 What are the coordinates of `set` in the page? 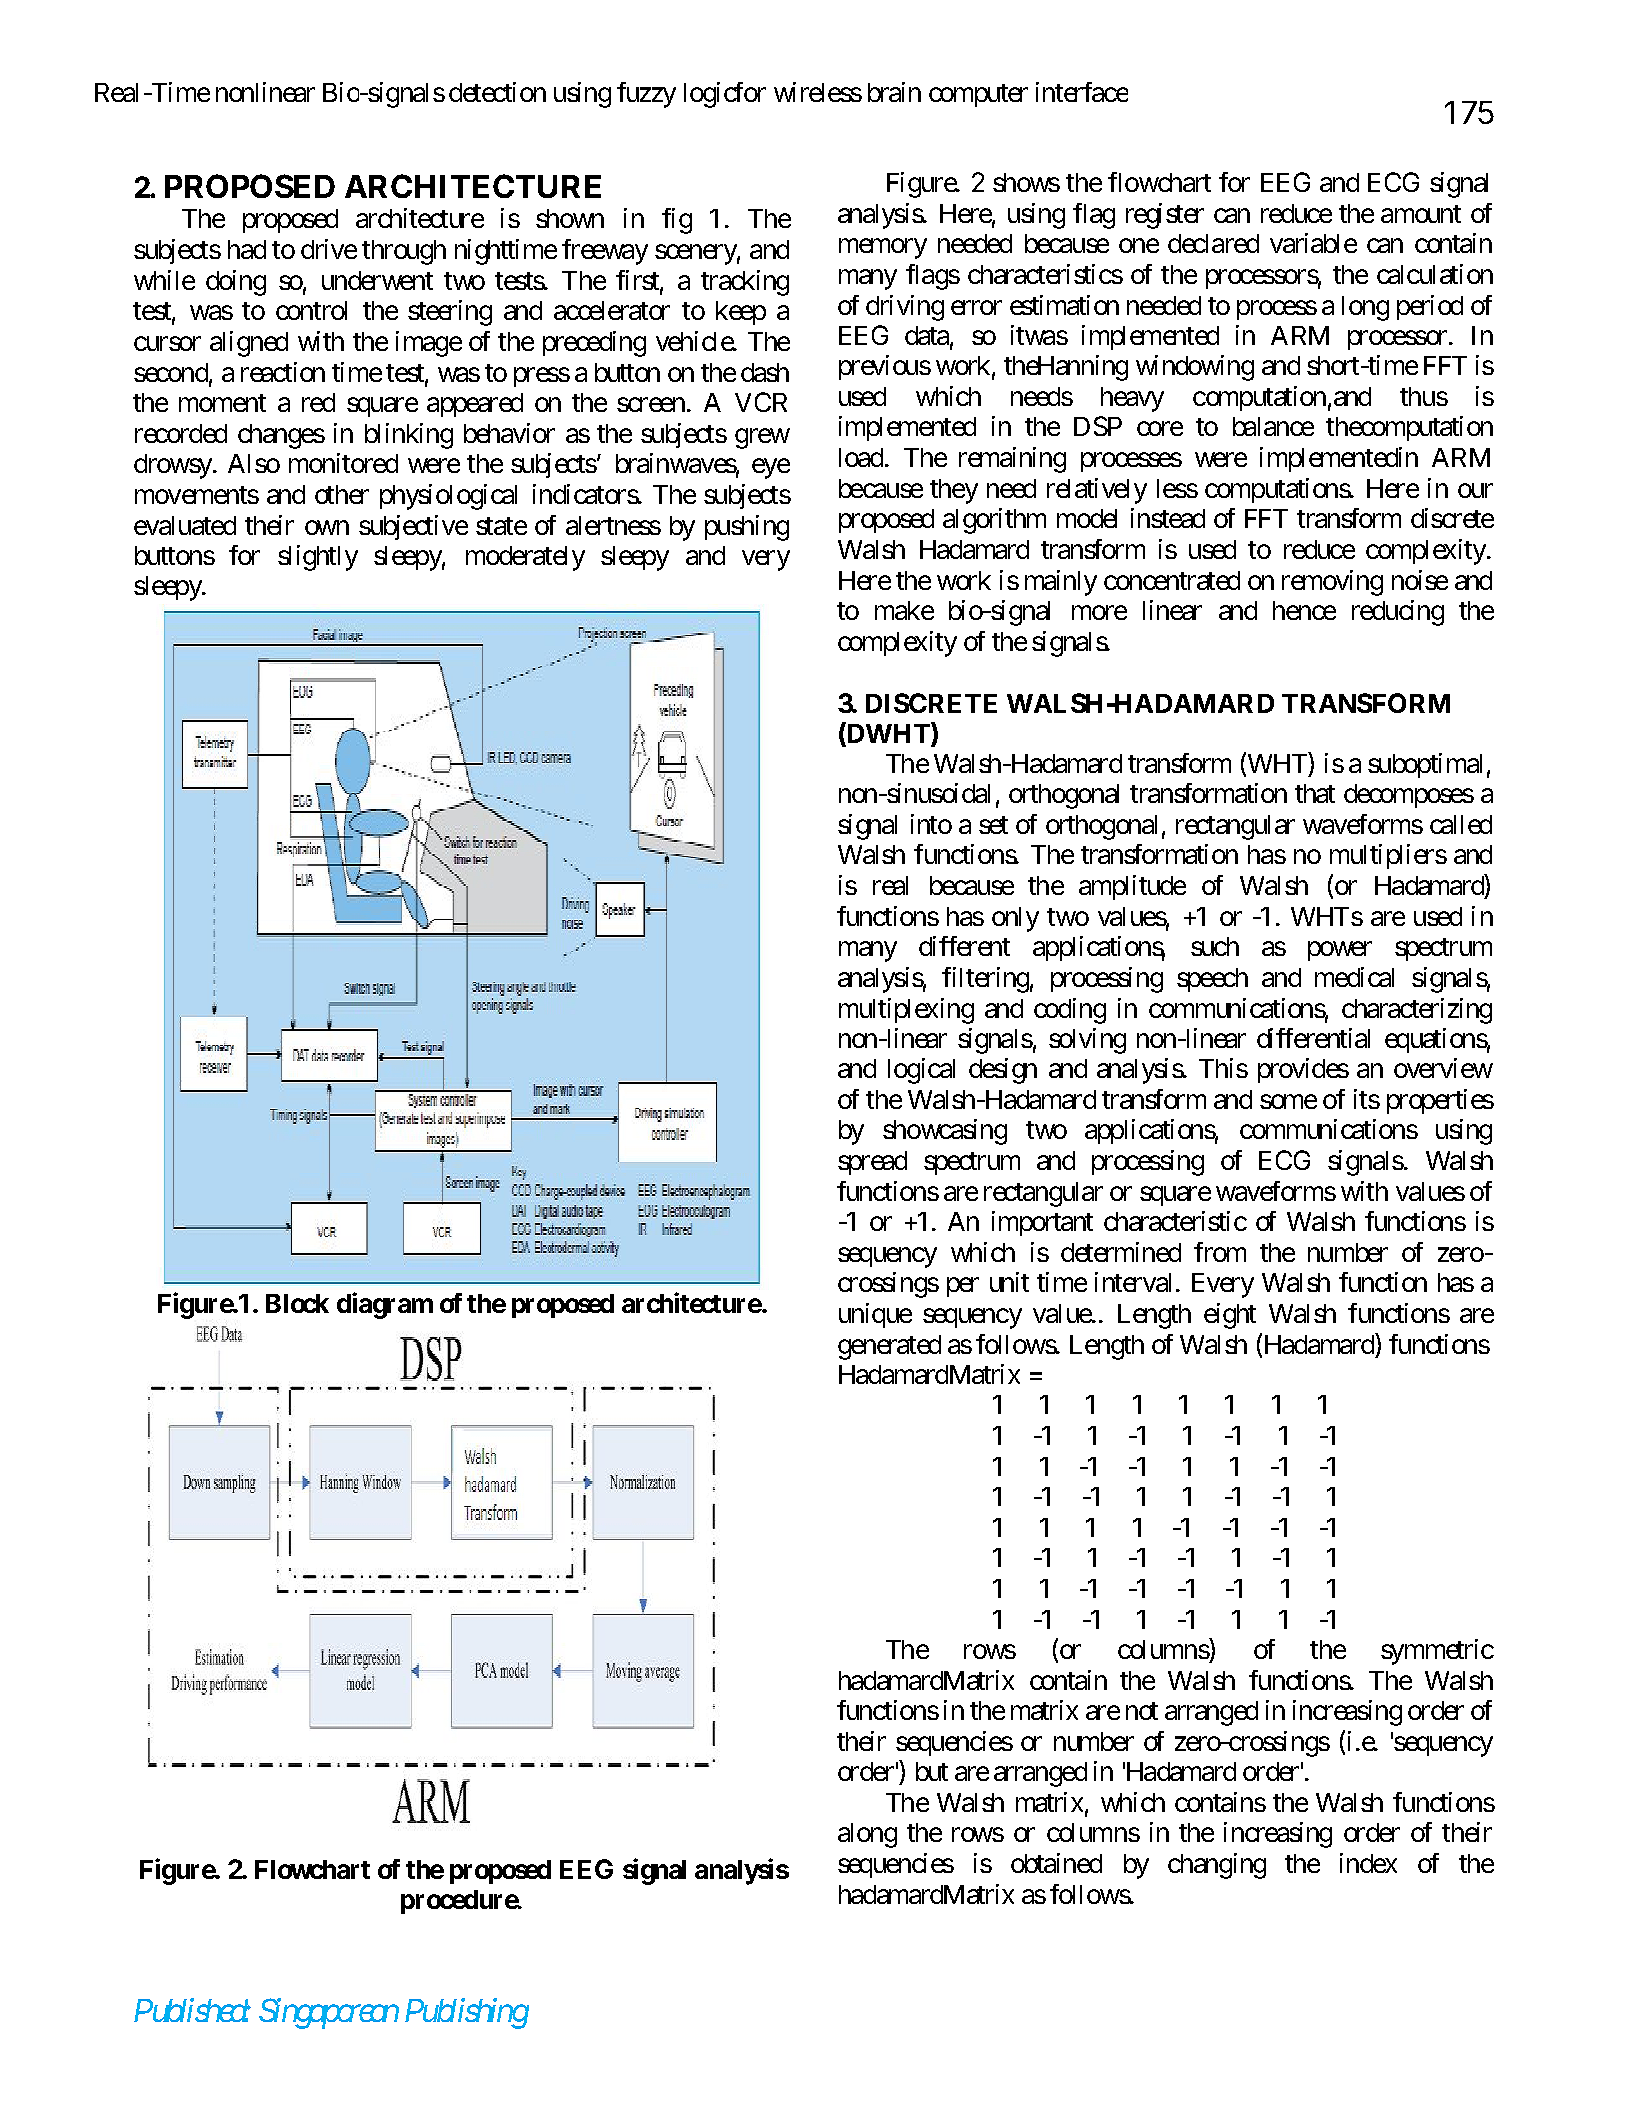 It's located at (993, 825).
